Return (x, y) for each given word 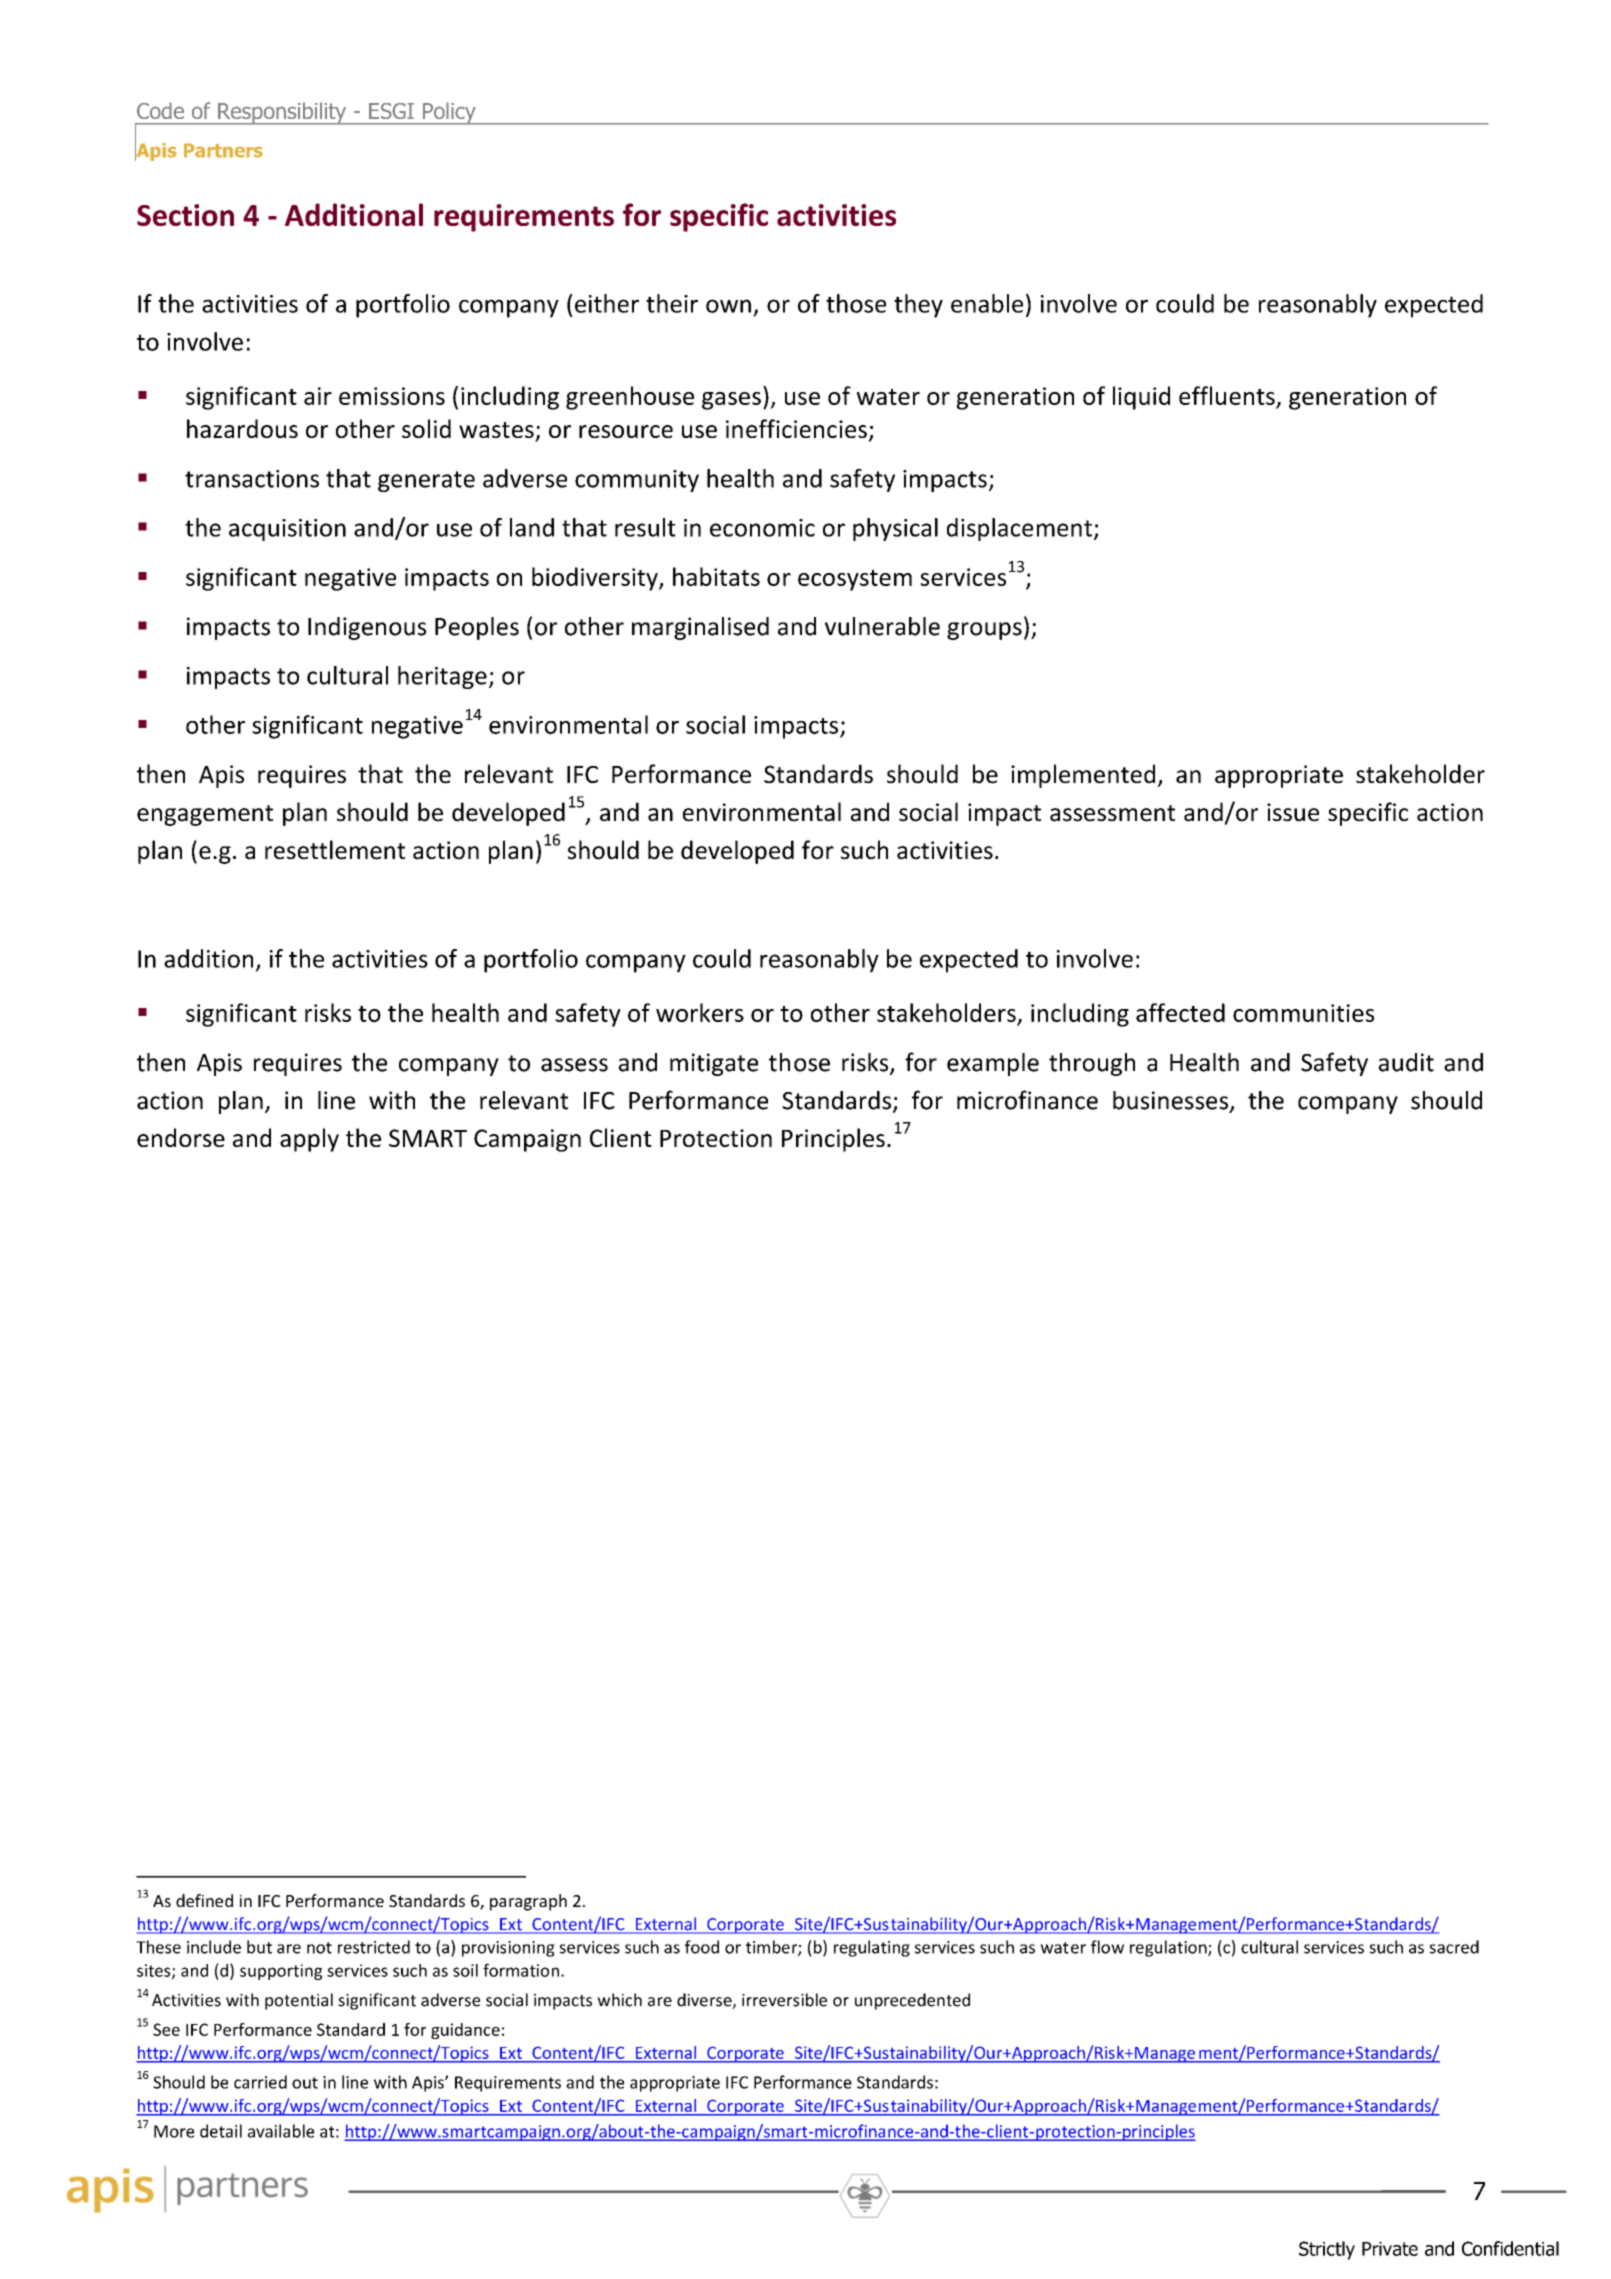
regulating (872, 1948)
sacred (1454, 1947)
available (281, 2131)
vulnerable (882, 626)
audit (1406, 1062)
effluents (1227, 395)
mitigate (714, 1064)
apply (309, 1140)
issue (1293, 812)
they (918, 306)
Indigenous (367, 628)
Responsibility (282, 113)
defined (204, 1900)
